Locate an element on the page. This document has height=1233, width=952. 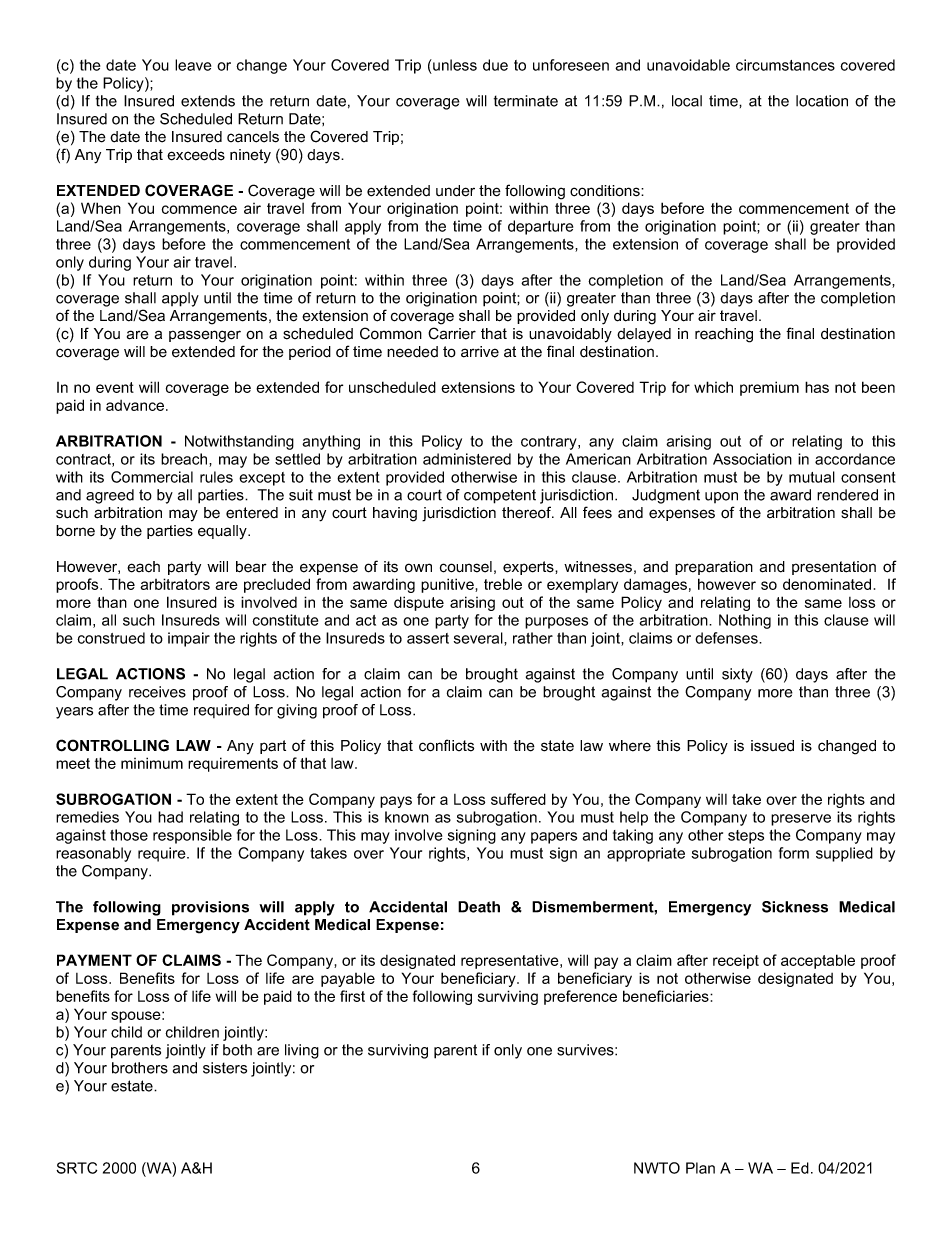
preserve is located at coordinates (801, 820).
